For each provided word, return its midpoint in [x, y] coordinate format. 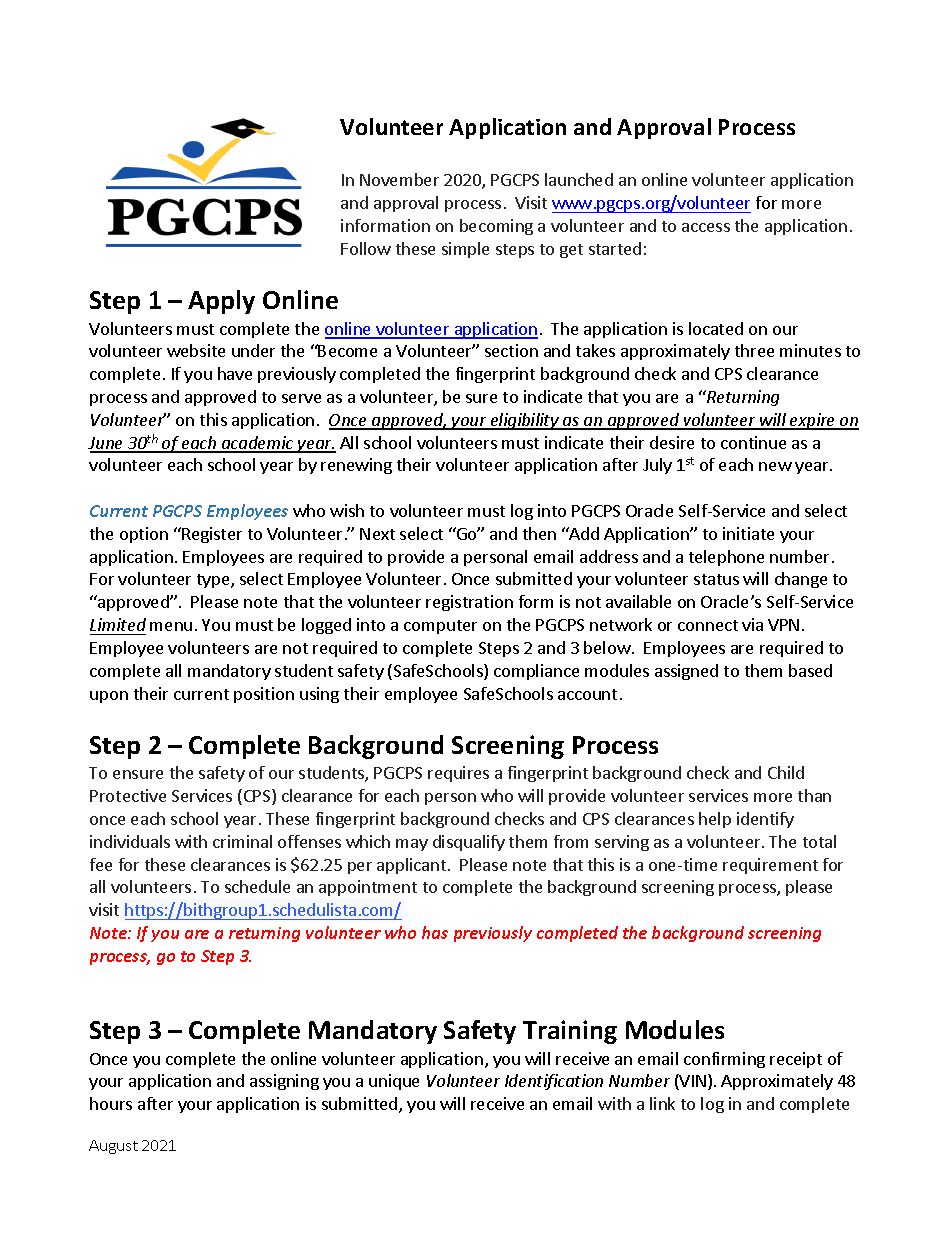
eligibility [524, 421]
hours [111, 1103]
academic [258, 444]
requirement [770, 866]
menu [171, 626]
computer [440, 627]
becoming [496, 227]
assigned [686, 672]
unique [394, 1082]
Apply [221, 302]
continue [753, 442]
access [706, 227]
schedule [257, 886]
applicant [413, 866]
